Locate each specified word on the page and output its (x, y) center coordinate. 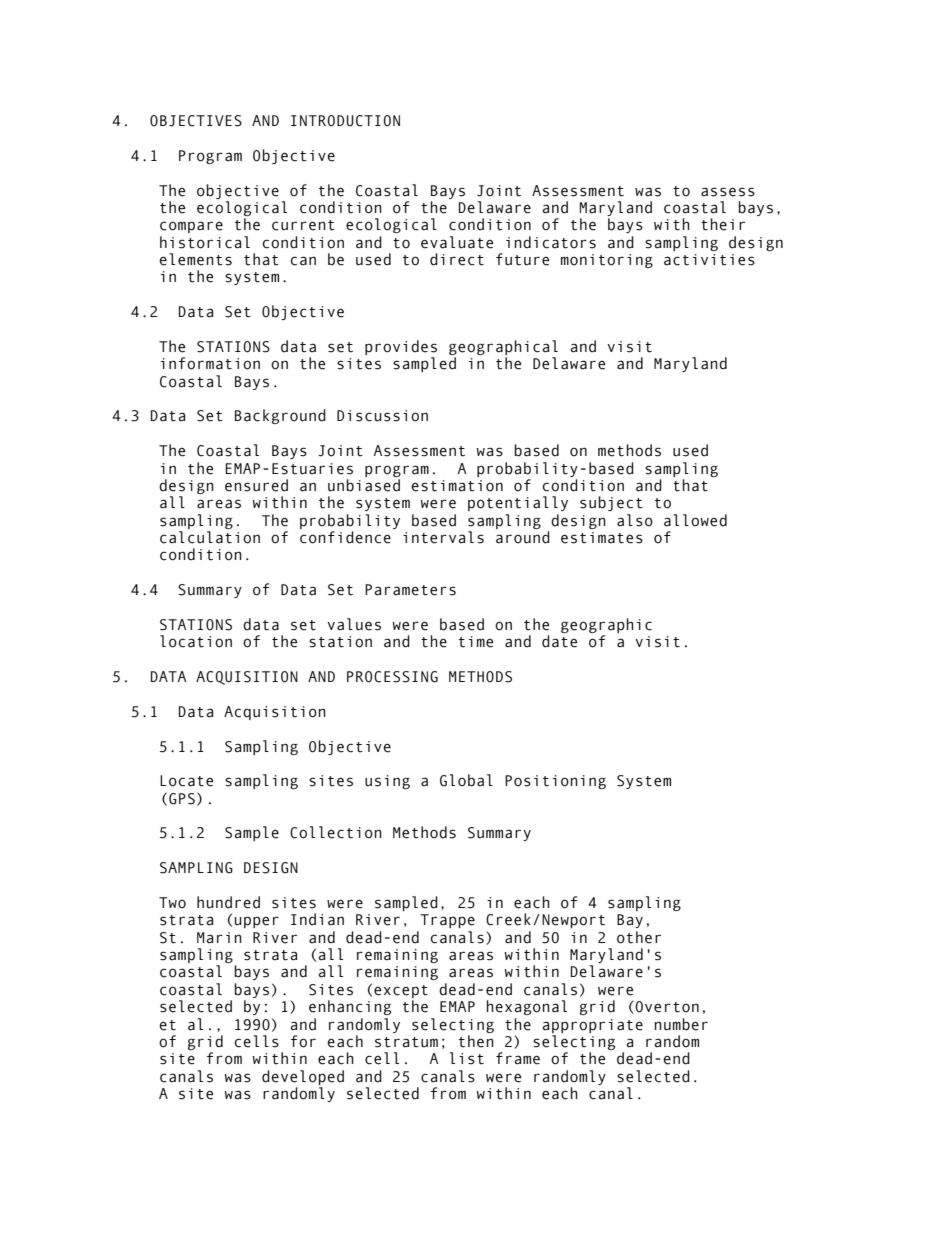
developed (303, 1077)
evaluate (457, 242)
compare (191, 227)
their (723, 224)
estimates (602, 538)
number (681, 1024)
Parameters (410, 590)
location (196, 641)
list (467, 1058)
